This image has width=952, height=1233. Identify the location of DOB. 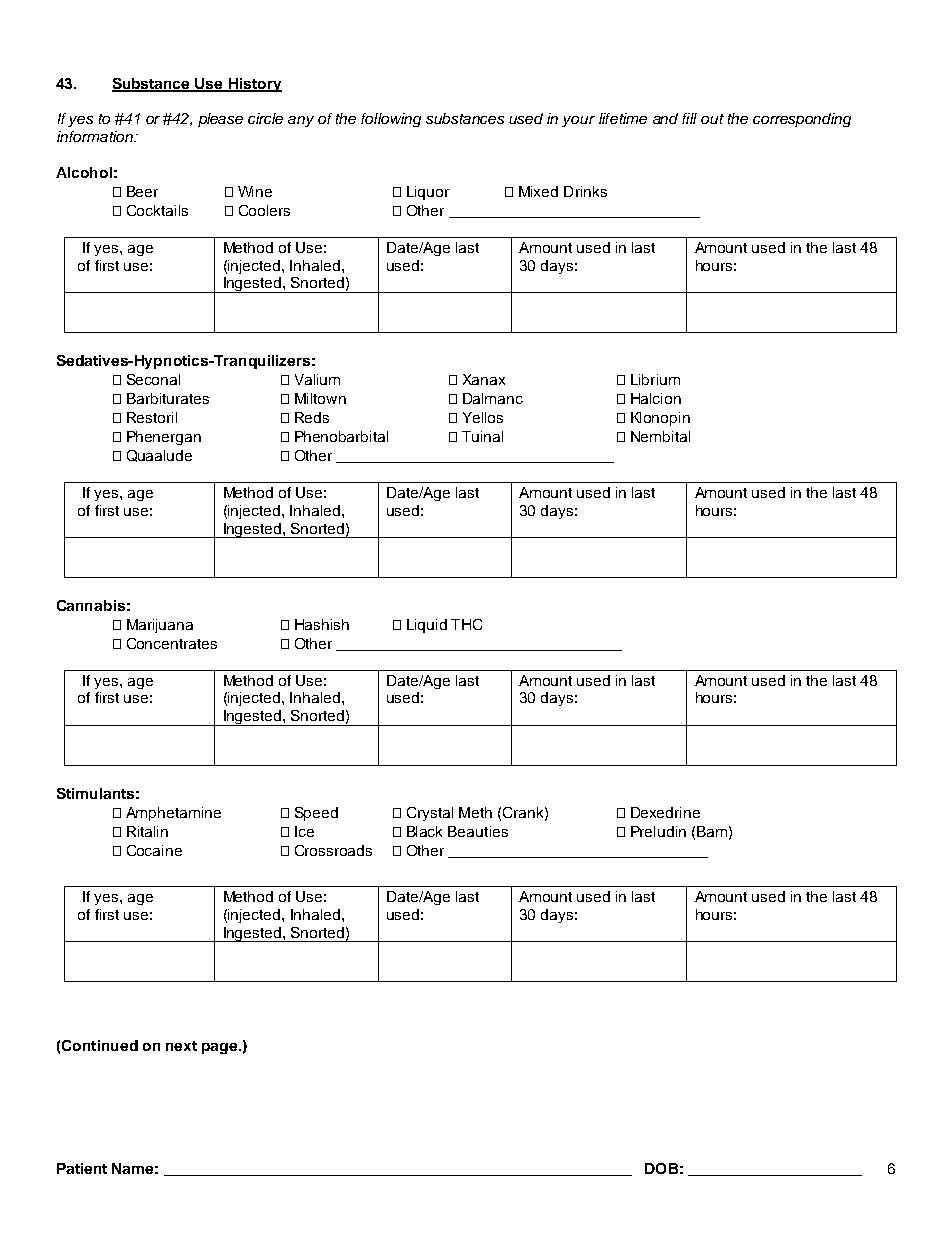
(661, 1168).
